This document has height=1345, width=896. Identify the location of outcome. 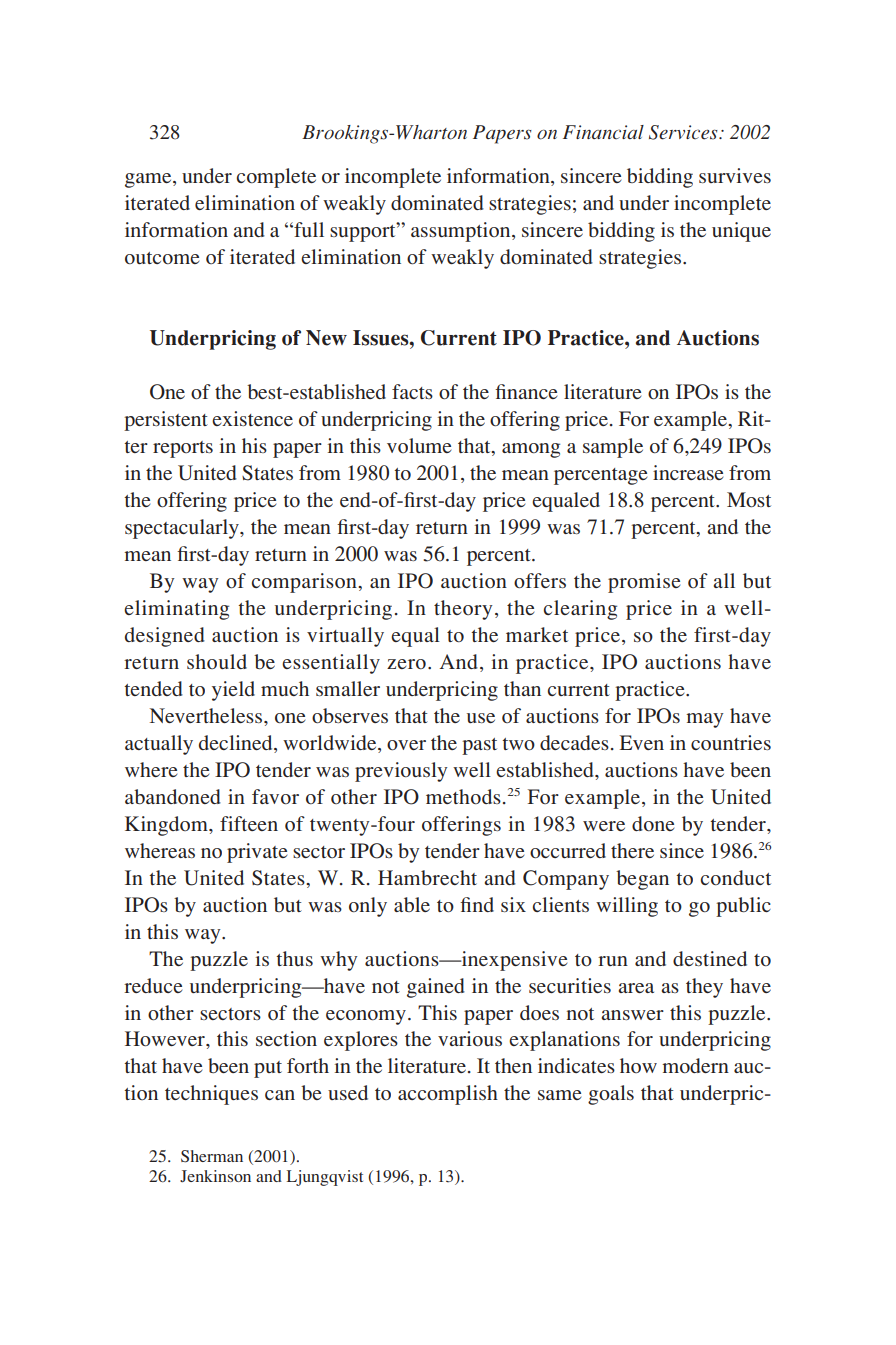
(162, 258).
